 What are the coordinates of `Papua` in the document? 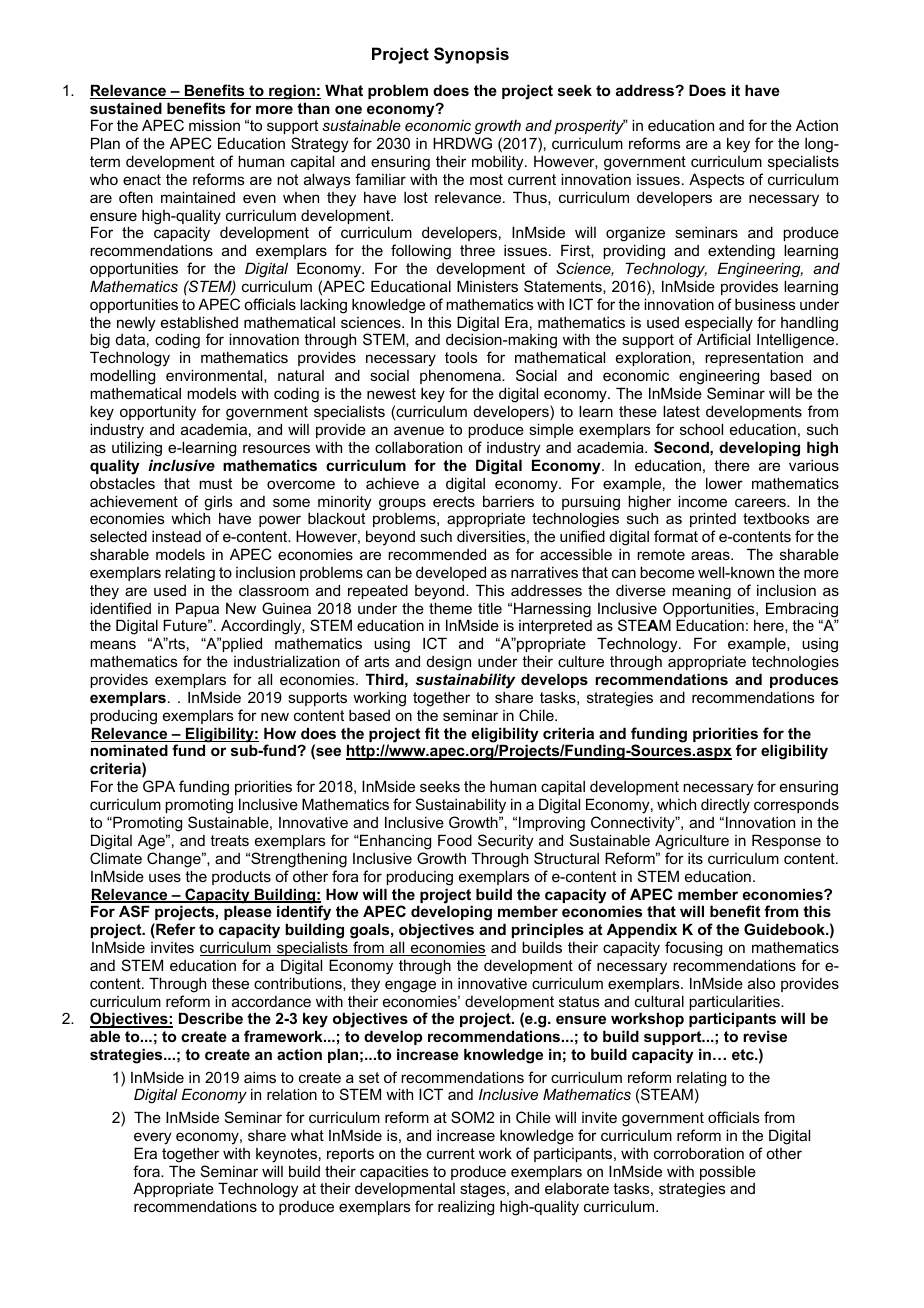 It's located at (197, 611).
